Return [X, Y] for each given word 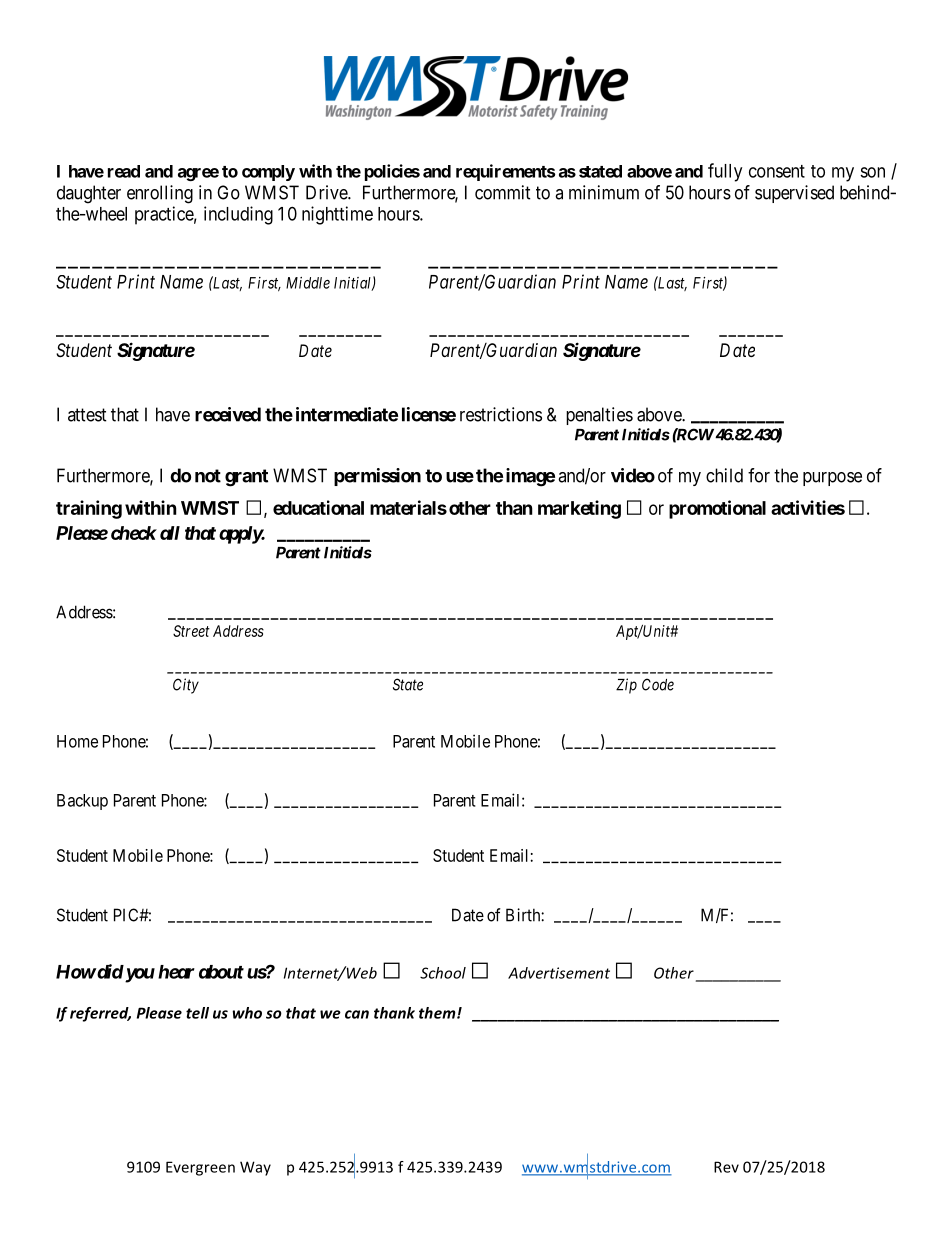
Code [658, 684]
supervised [794, 194]
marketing [579, 509]
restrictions [501, 414]
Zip [626, 686]
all [170, 533]
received [228, 414]
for [759, 475]
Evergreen [200, 1168]
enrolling [160, 194]
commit [503, 192]
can [357, 1014]
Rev [726, 1167]
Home [77, 741]
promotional [717, 509]
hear [176, 972]
